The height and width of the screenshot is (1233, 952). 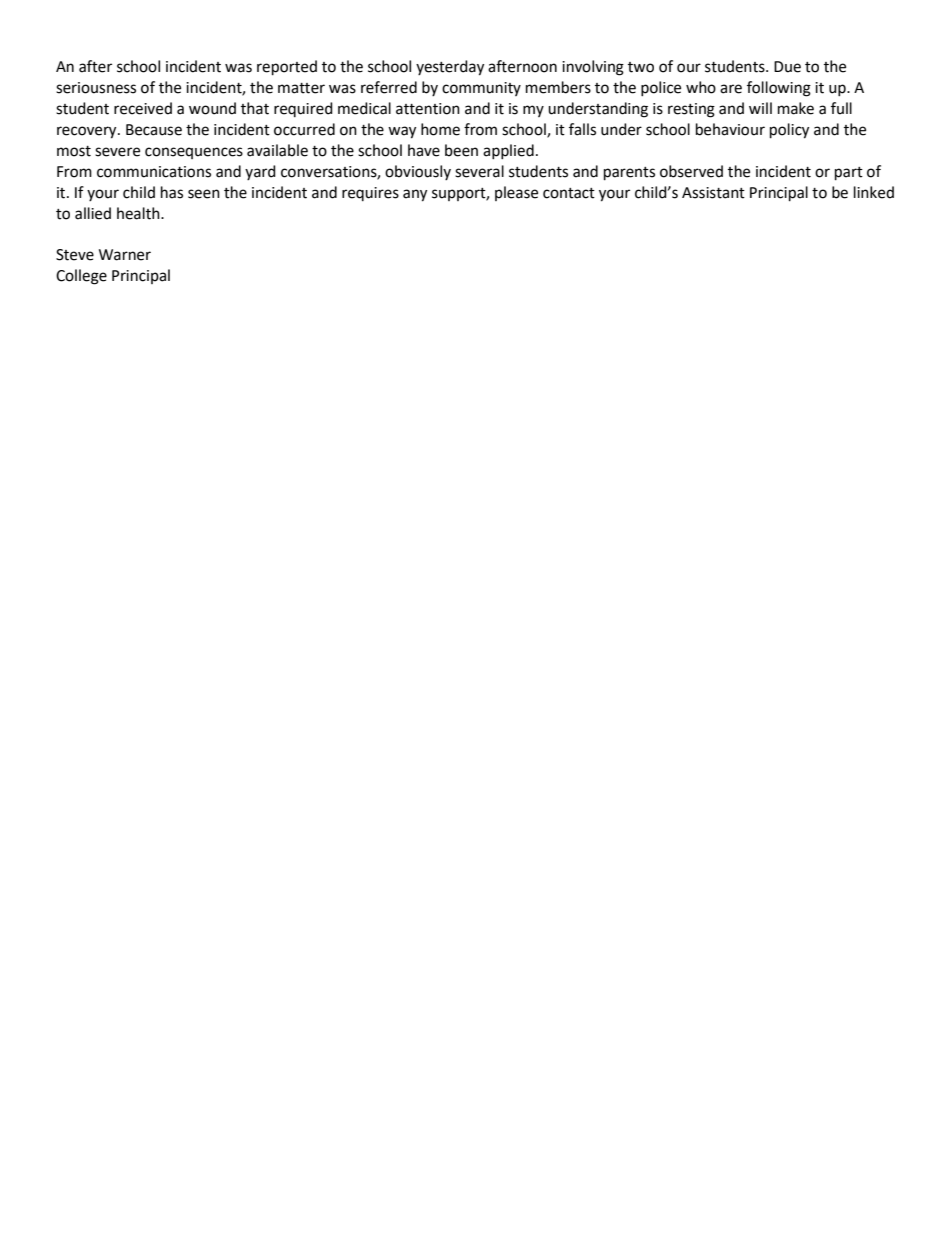 What do you see at coordinates (787, 67) in the screenshot?
I see `Due` at bounding box center [787, 67].
